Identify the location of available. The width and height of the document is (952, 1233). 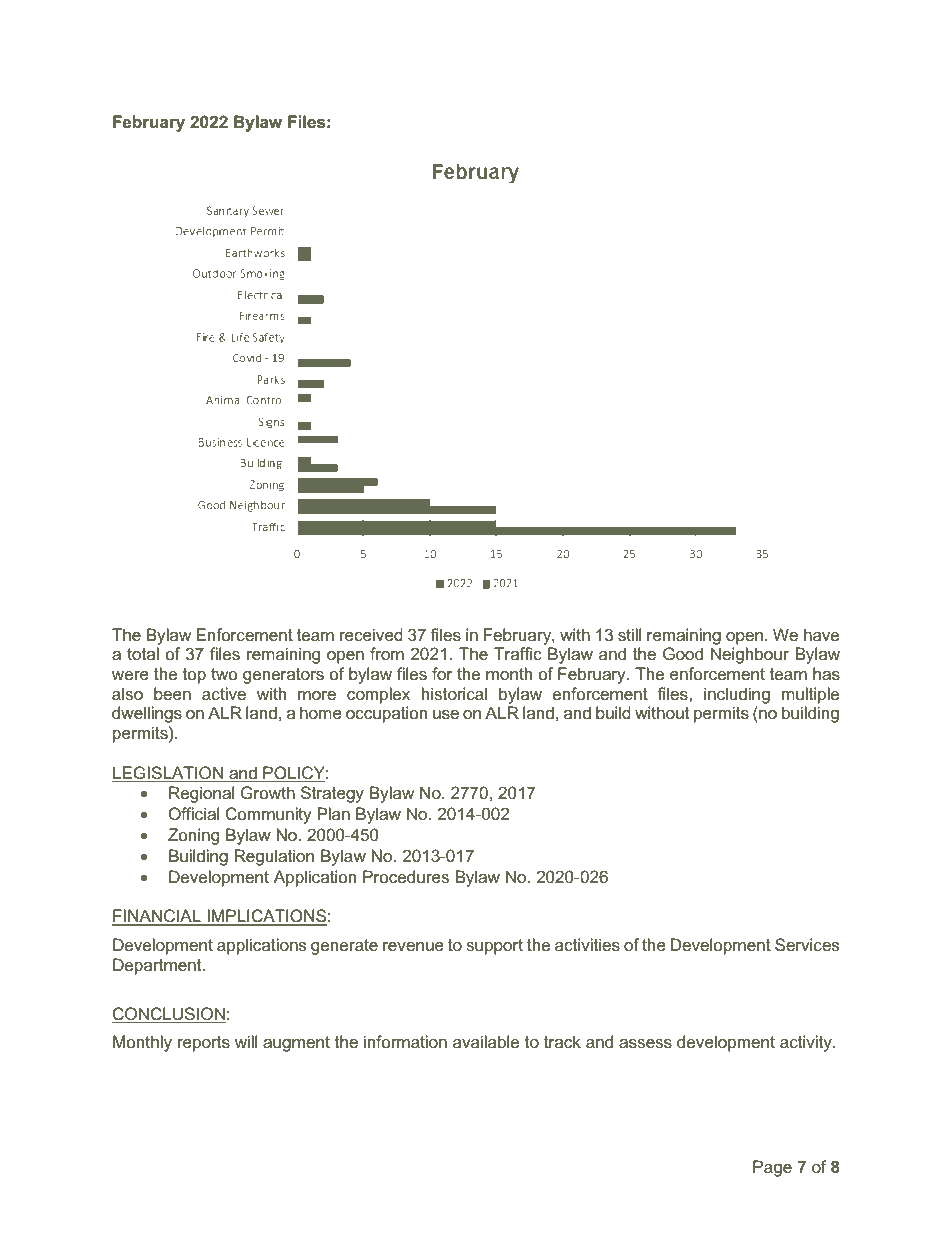
(486, 1041).
